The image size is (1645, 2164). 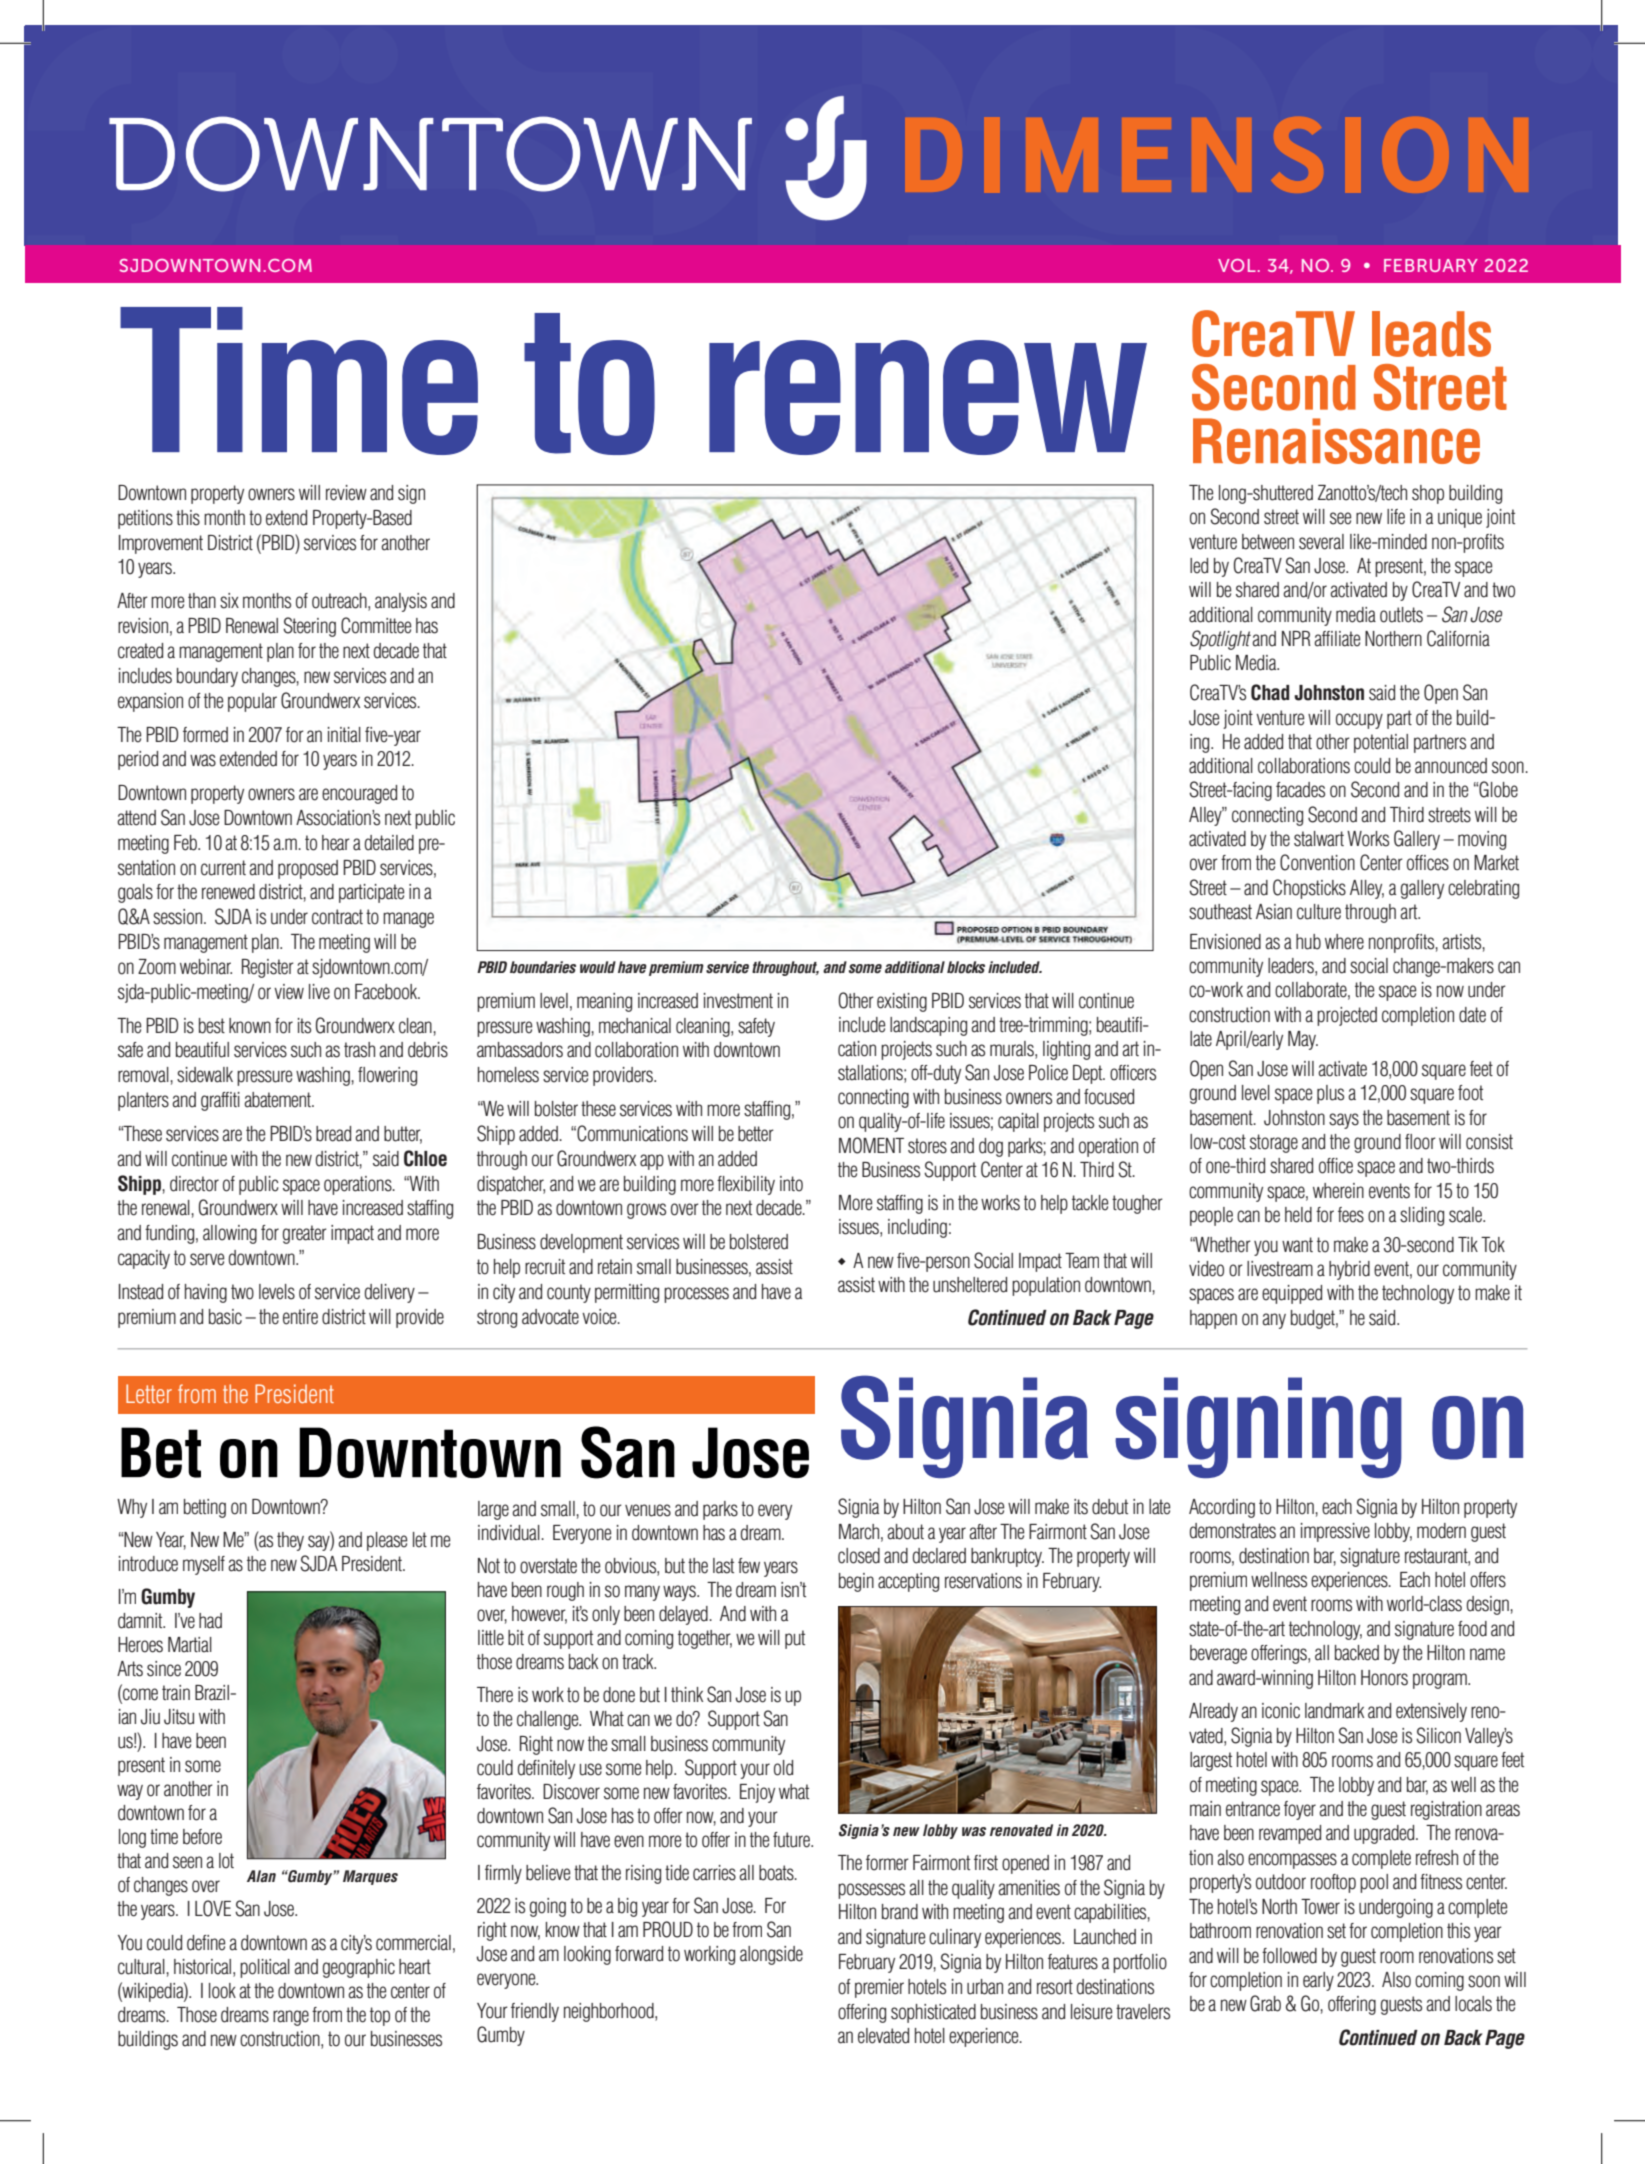 What do you see at coordinates (1289, 1956) in the screenshot?
I see `followed` at bounding box center [1289, 1956].
